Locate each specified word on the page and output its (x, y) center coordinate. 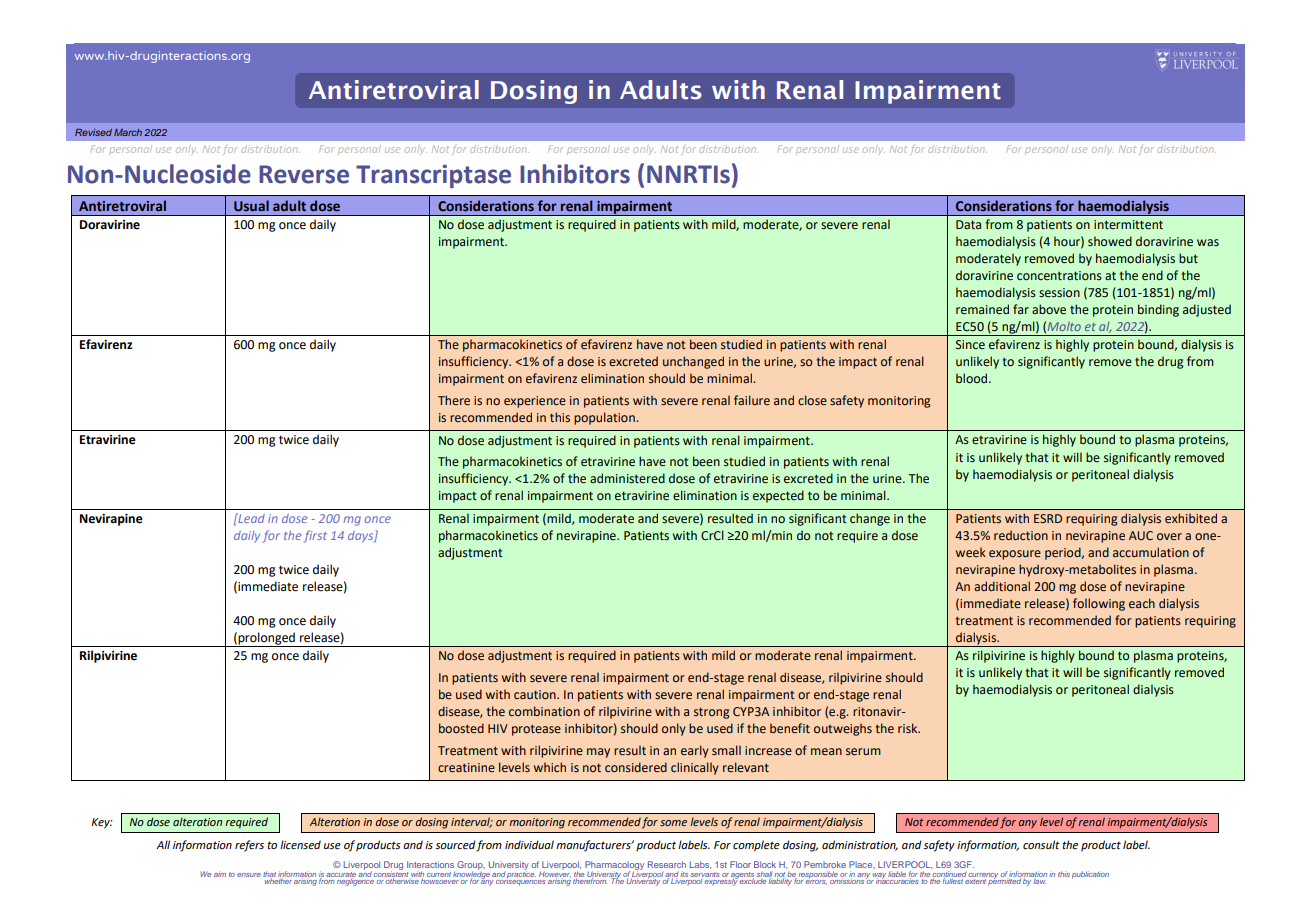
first (315, 536)
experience (535, 402)
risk (909, 728)
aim (220, 874)
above (1049, 309)
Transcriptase (433, 176)
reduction (1021, 535)
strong (711, 713)
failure (752, 400)
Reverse (304, 174)
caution (536, 694)
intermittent (1128, 225)
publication (1090, 875)
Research (667, 864)
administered (627, 478)
